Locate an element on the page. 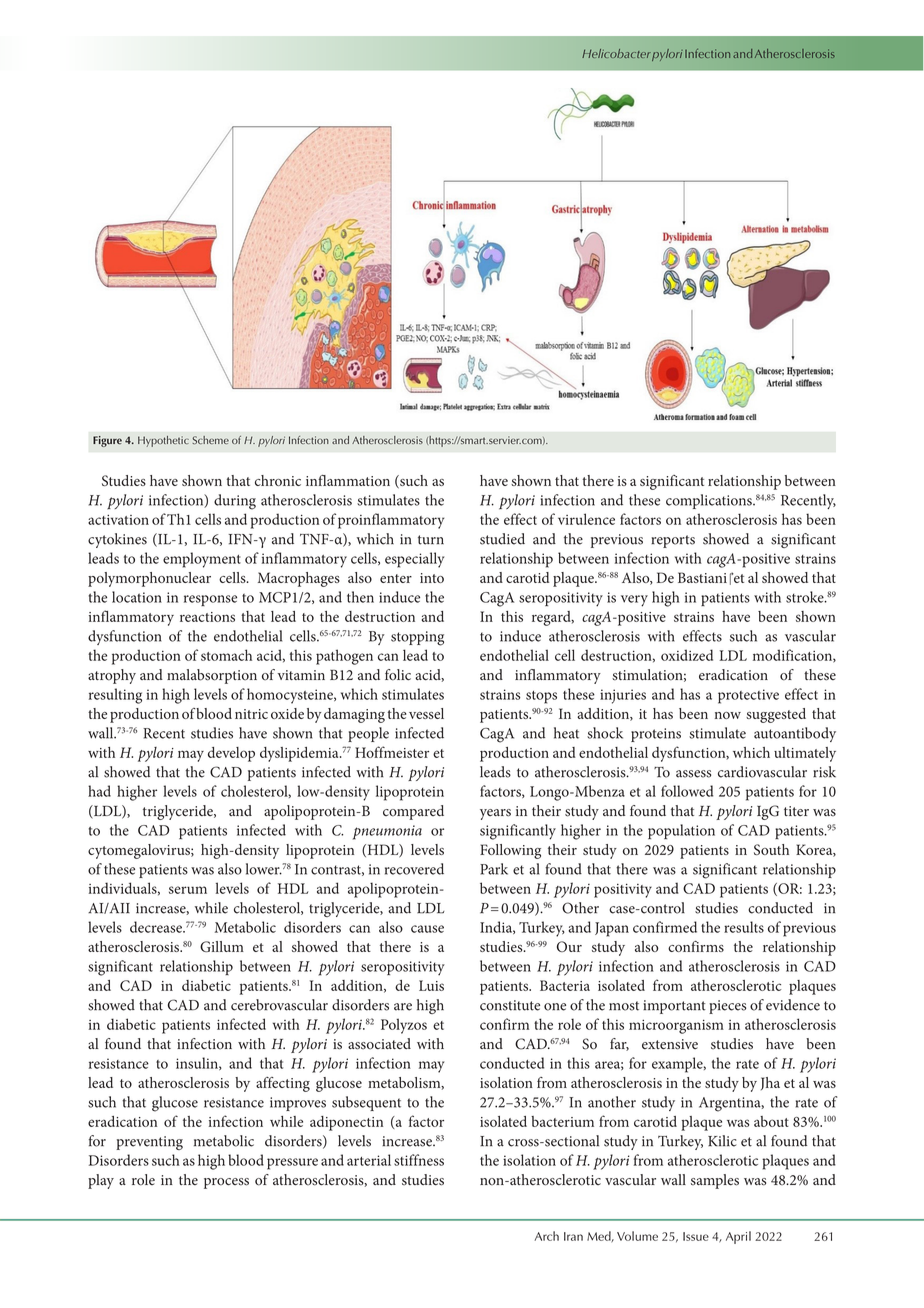 This page has height=1308, width=924. Scheme is located at coordinates (210, 440).
